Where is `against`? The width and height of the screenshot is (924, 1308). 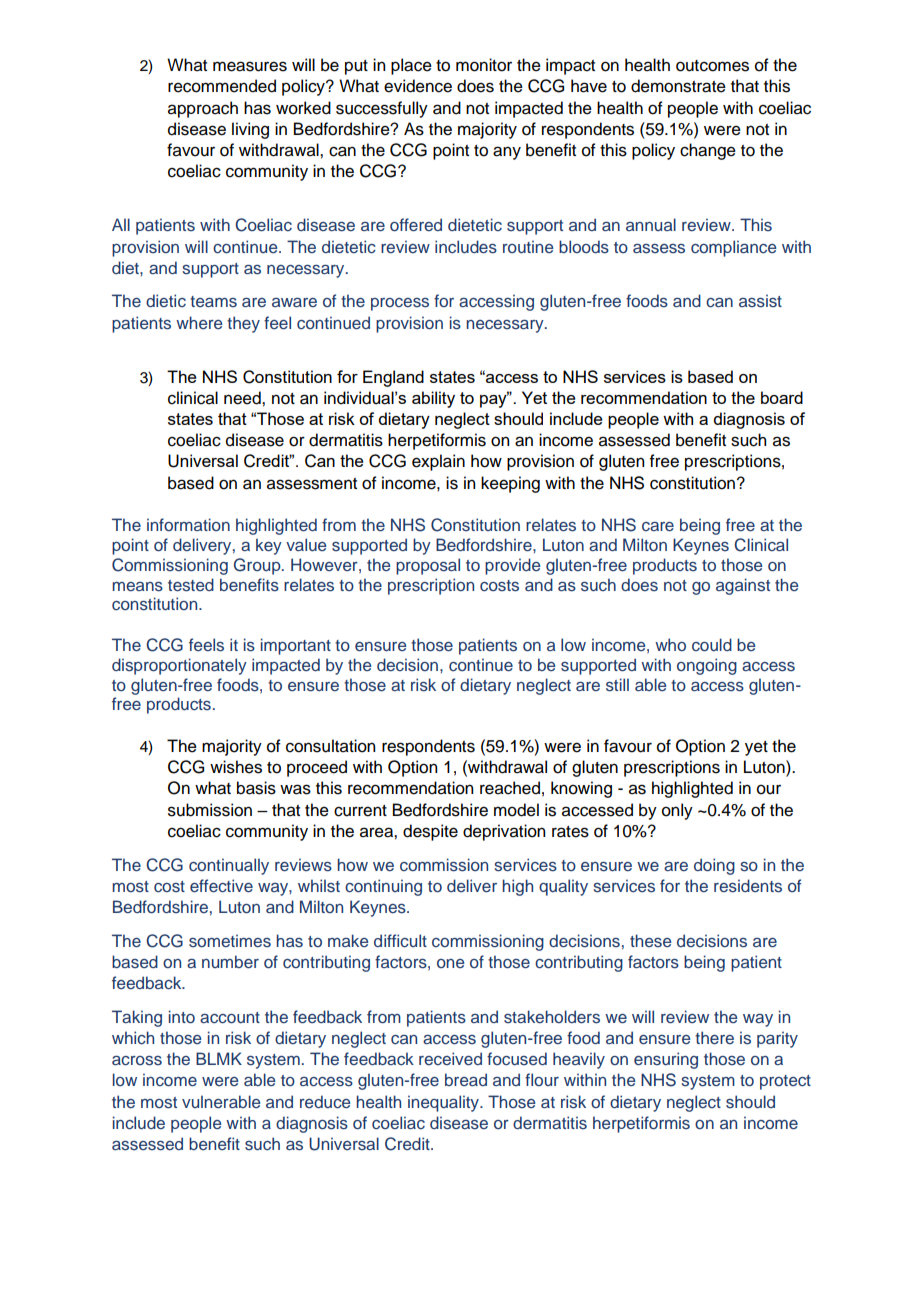
against is located at coordinates (743, 586).
